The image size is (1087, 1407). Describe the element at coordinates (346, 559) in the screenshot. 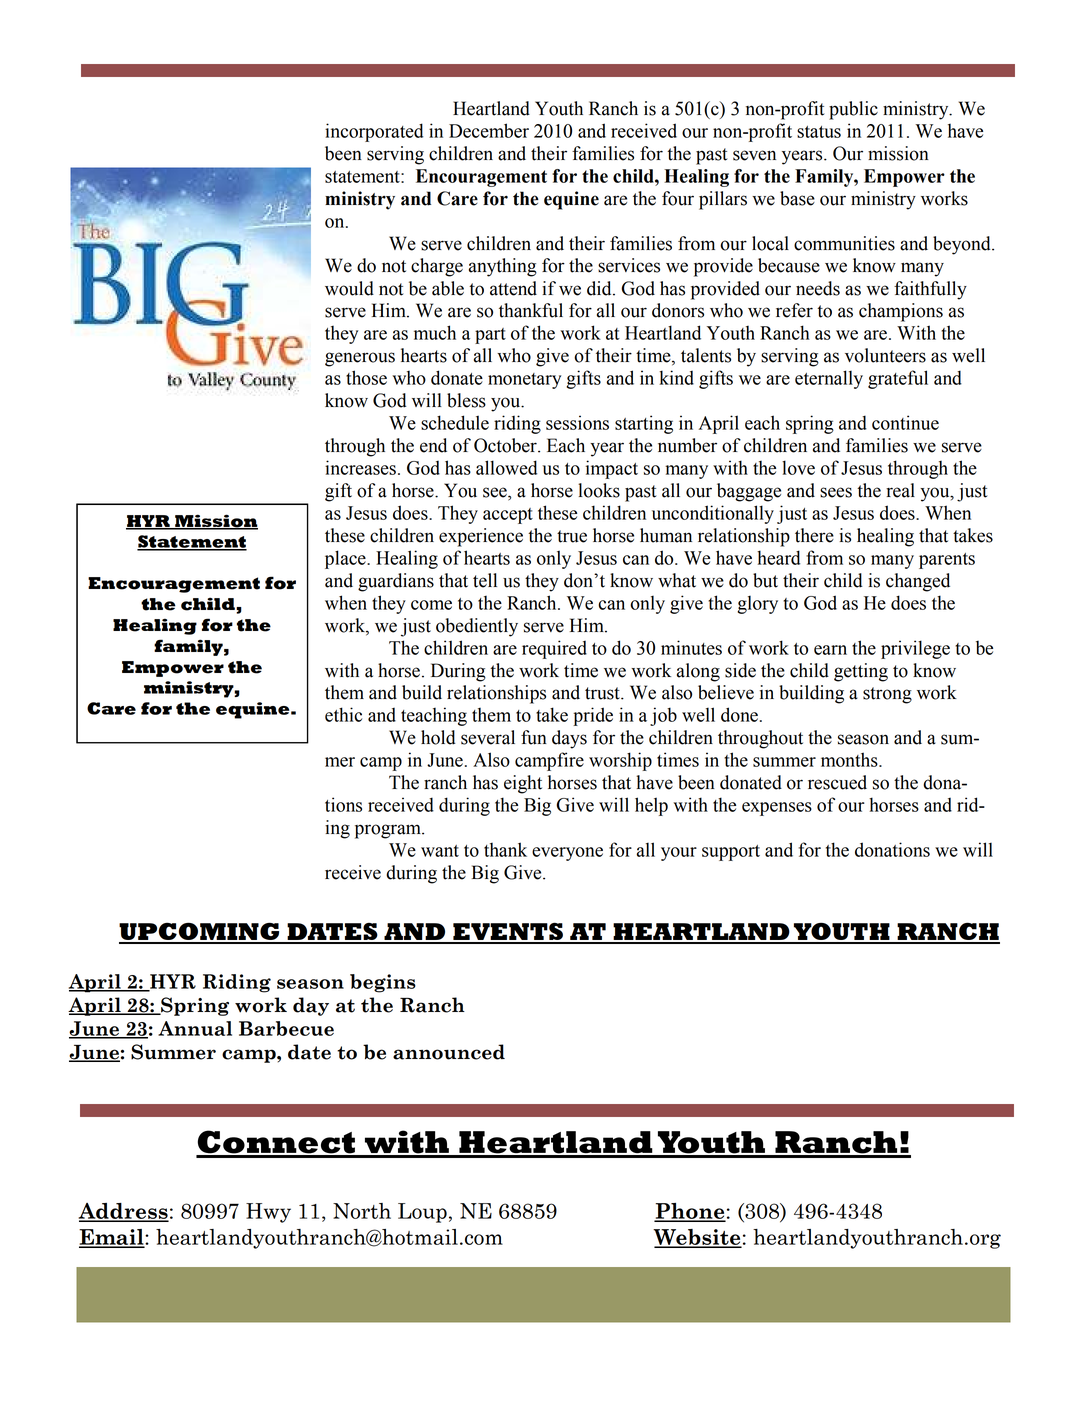

I see `place` at that location.
